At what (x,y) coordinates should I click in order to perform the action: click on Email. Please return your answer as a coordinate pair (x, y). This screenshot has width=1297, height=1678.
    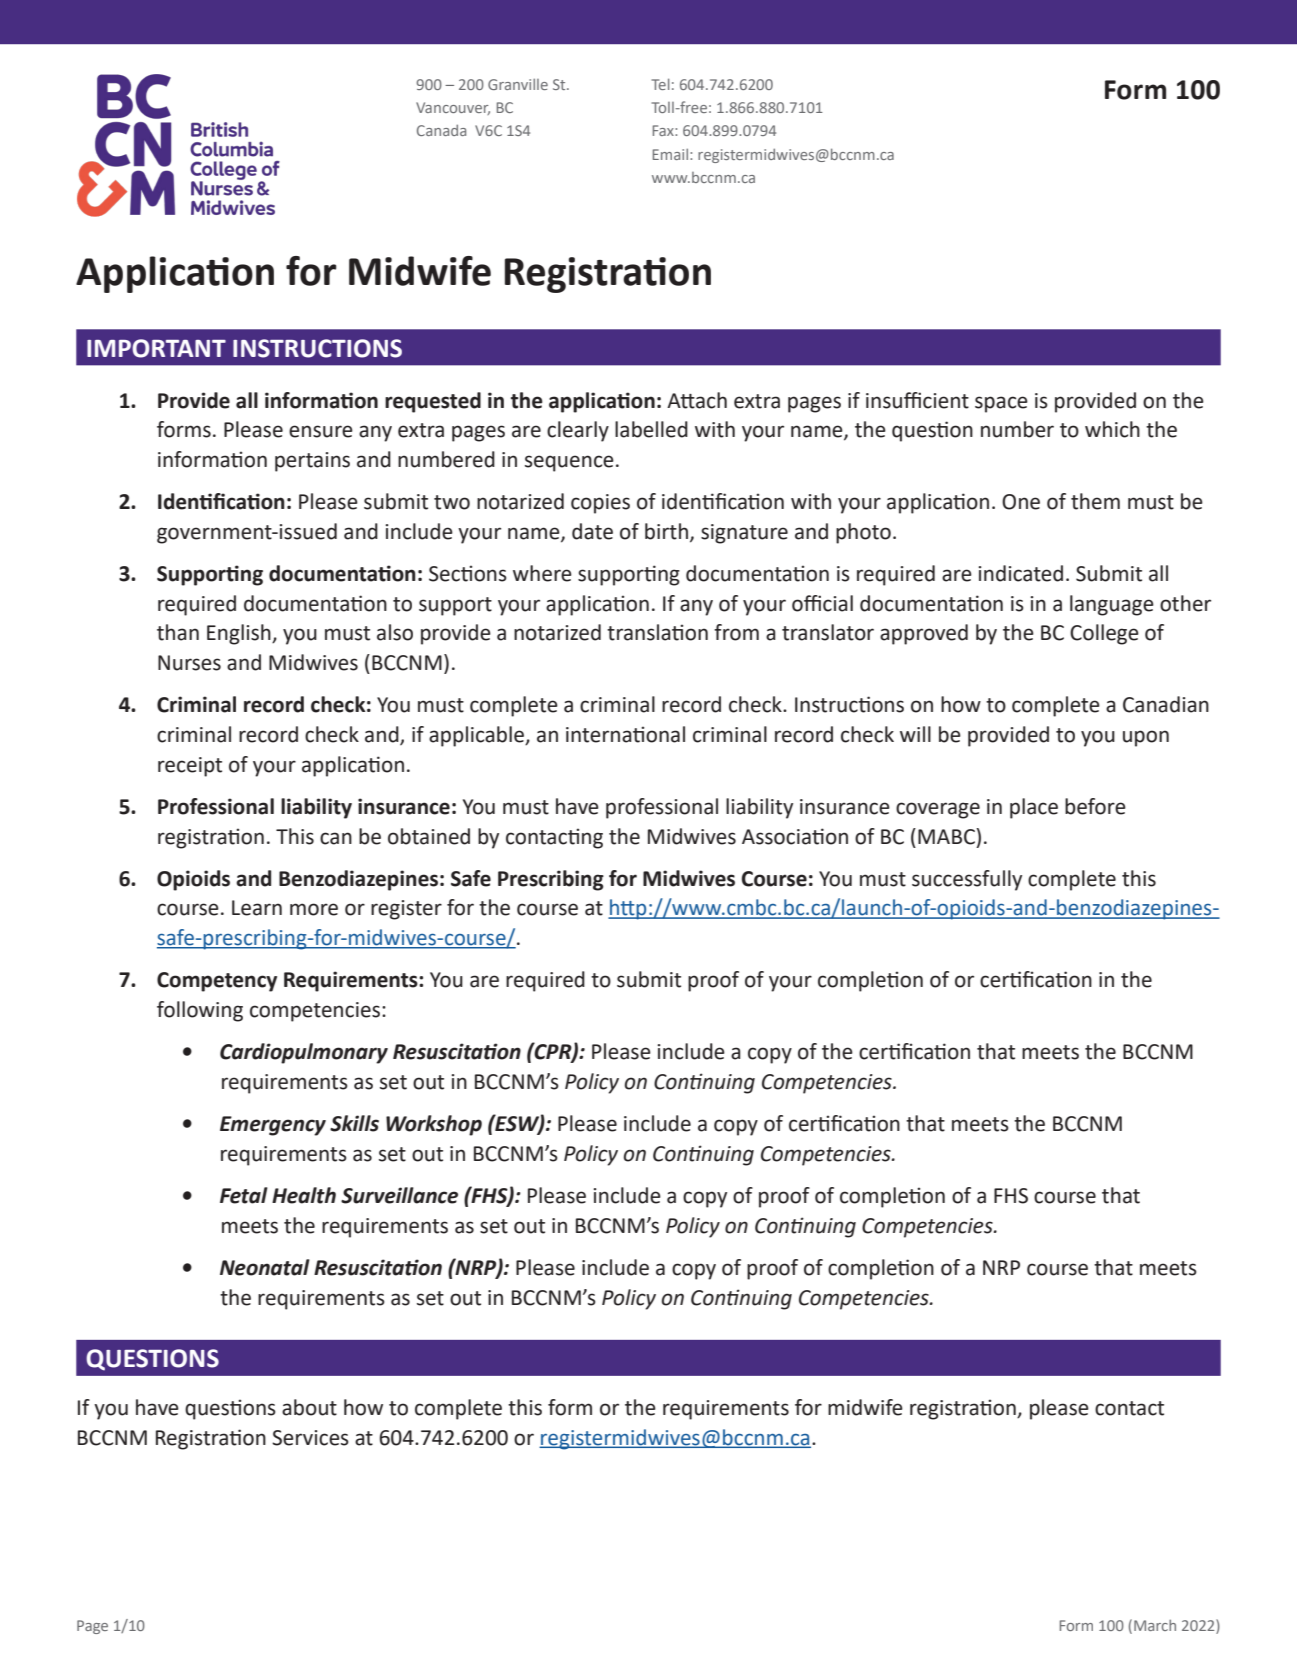
    Looking at the image, I should click on (670, 154).
